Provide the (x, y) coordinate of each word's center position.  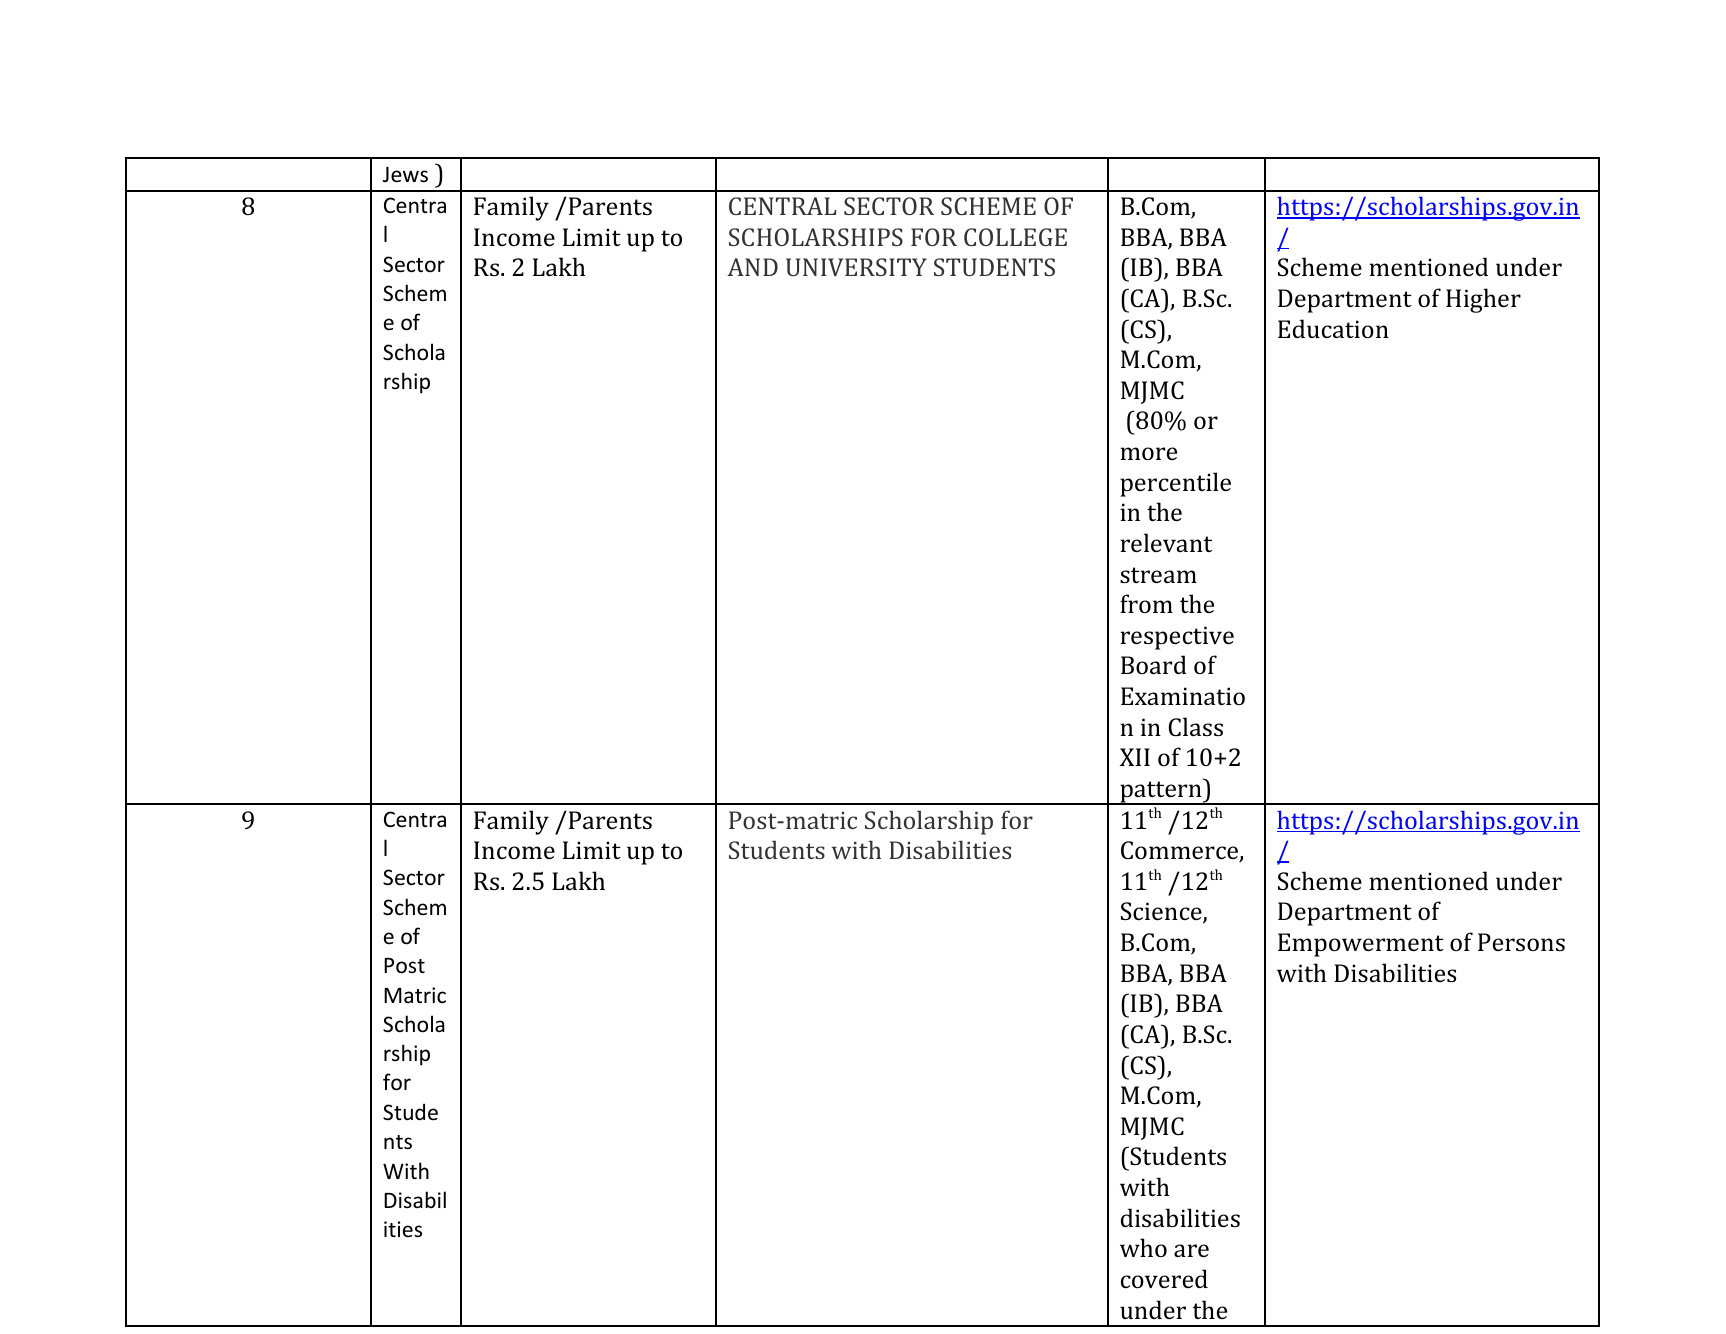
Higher (1483, 300)
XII (1135, 757)
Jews (405, 174)
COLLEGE (1015, 237)
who (1143, 1247)
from (1146, 603)
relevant (1166, 542)
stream (1158, 575)
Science (1162, 913)
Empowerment (1361, 945)
